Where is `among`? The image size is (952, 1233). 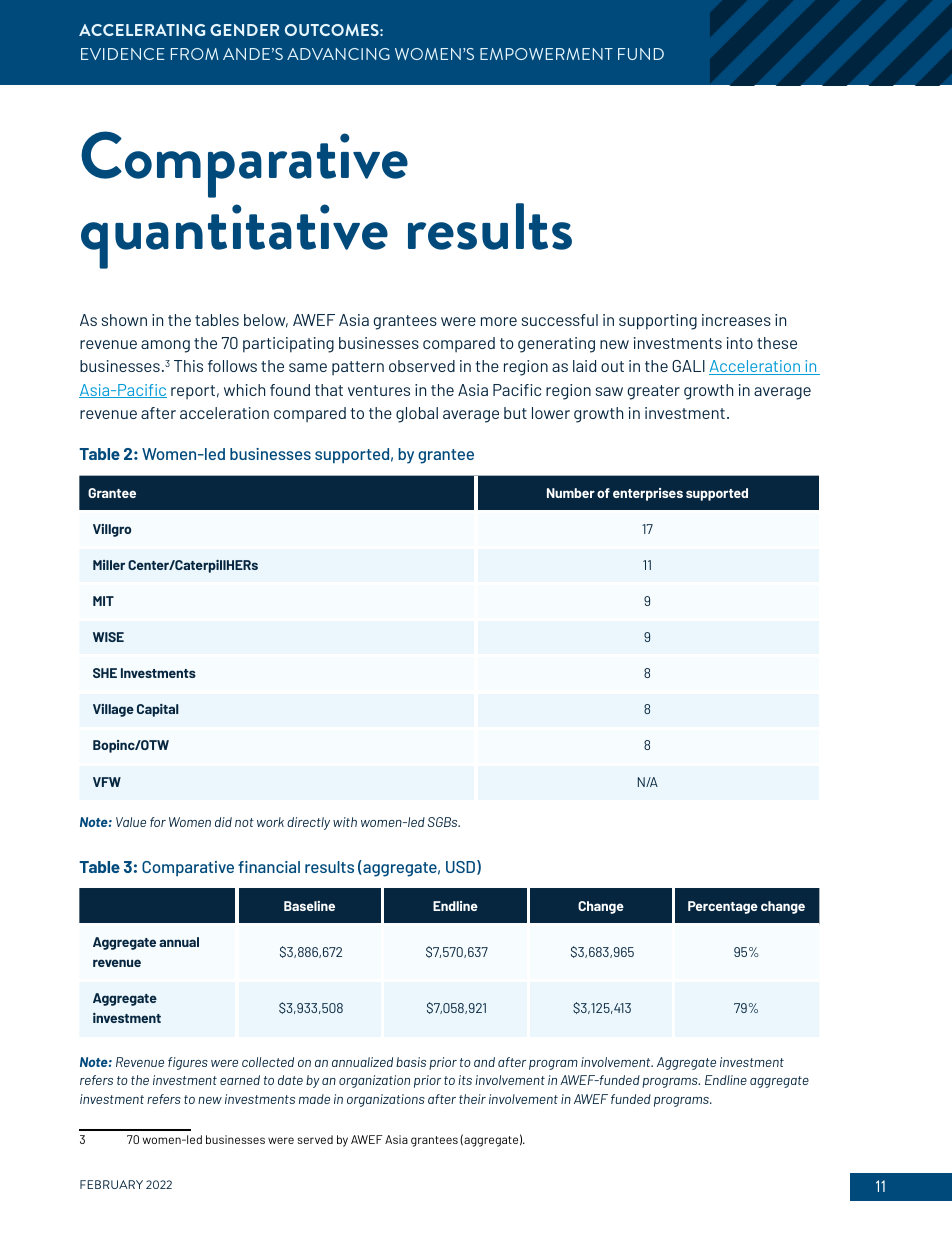 among is located at coordinates (165, 346).
